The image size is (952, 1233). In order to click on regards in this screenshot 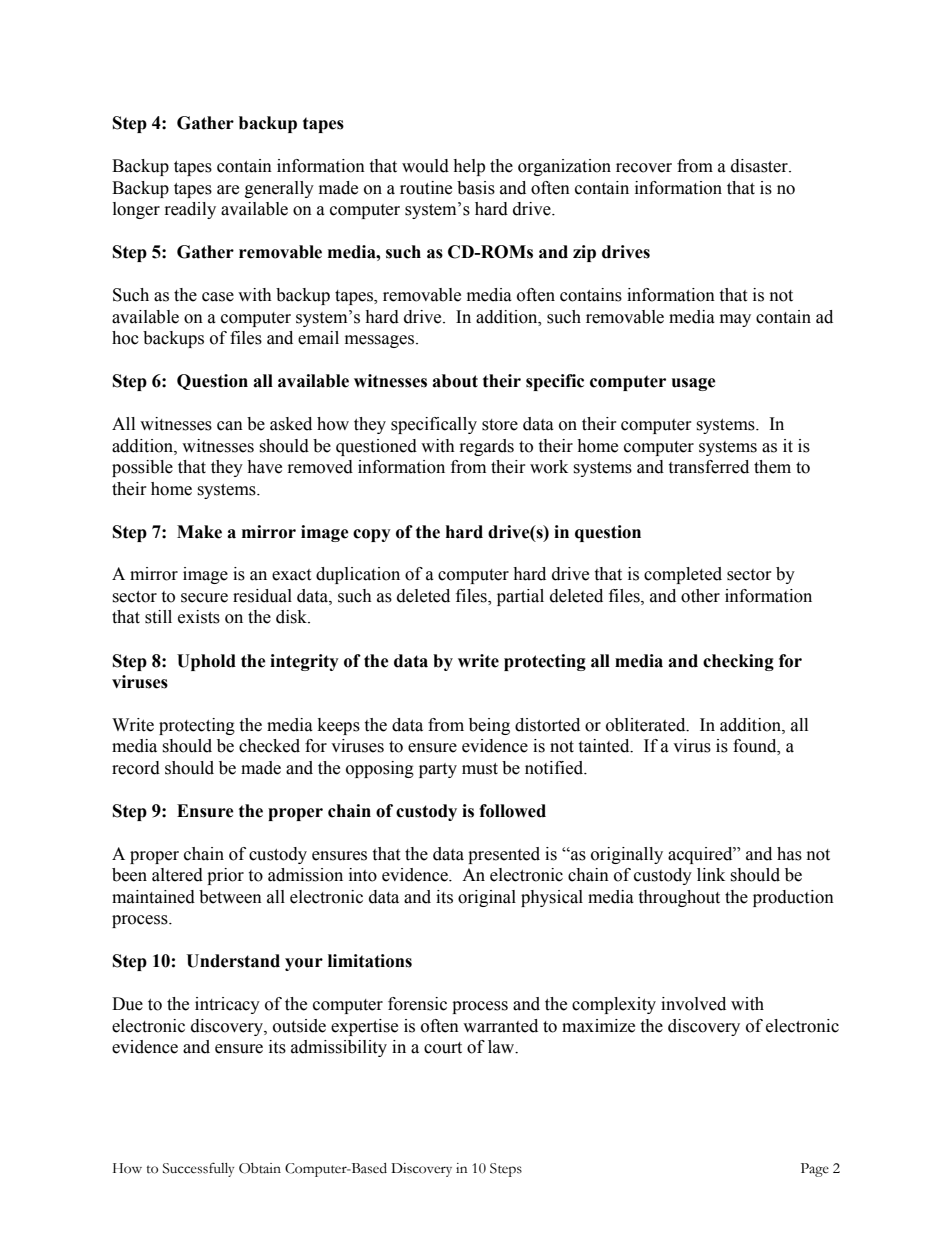, I will do `click(487, 447)`.
